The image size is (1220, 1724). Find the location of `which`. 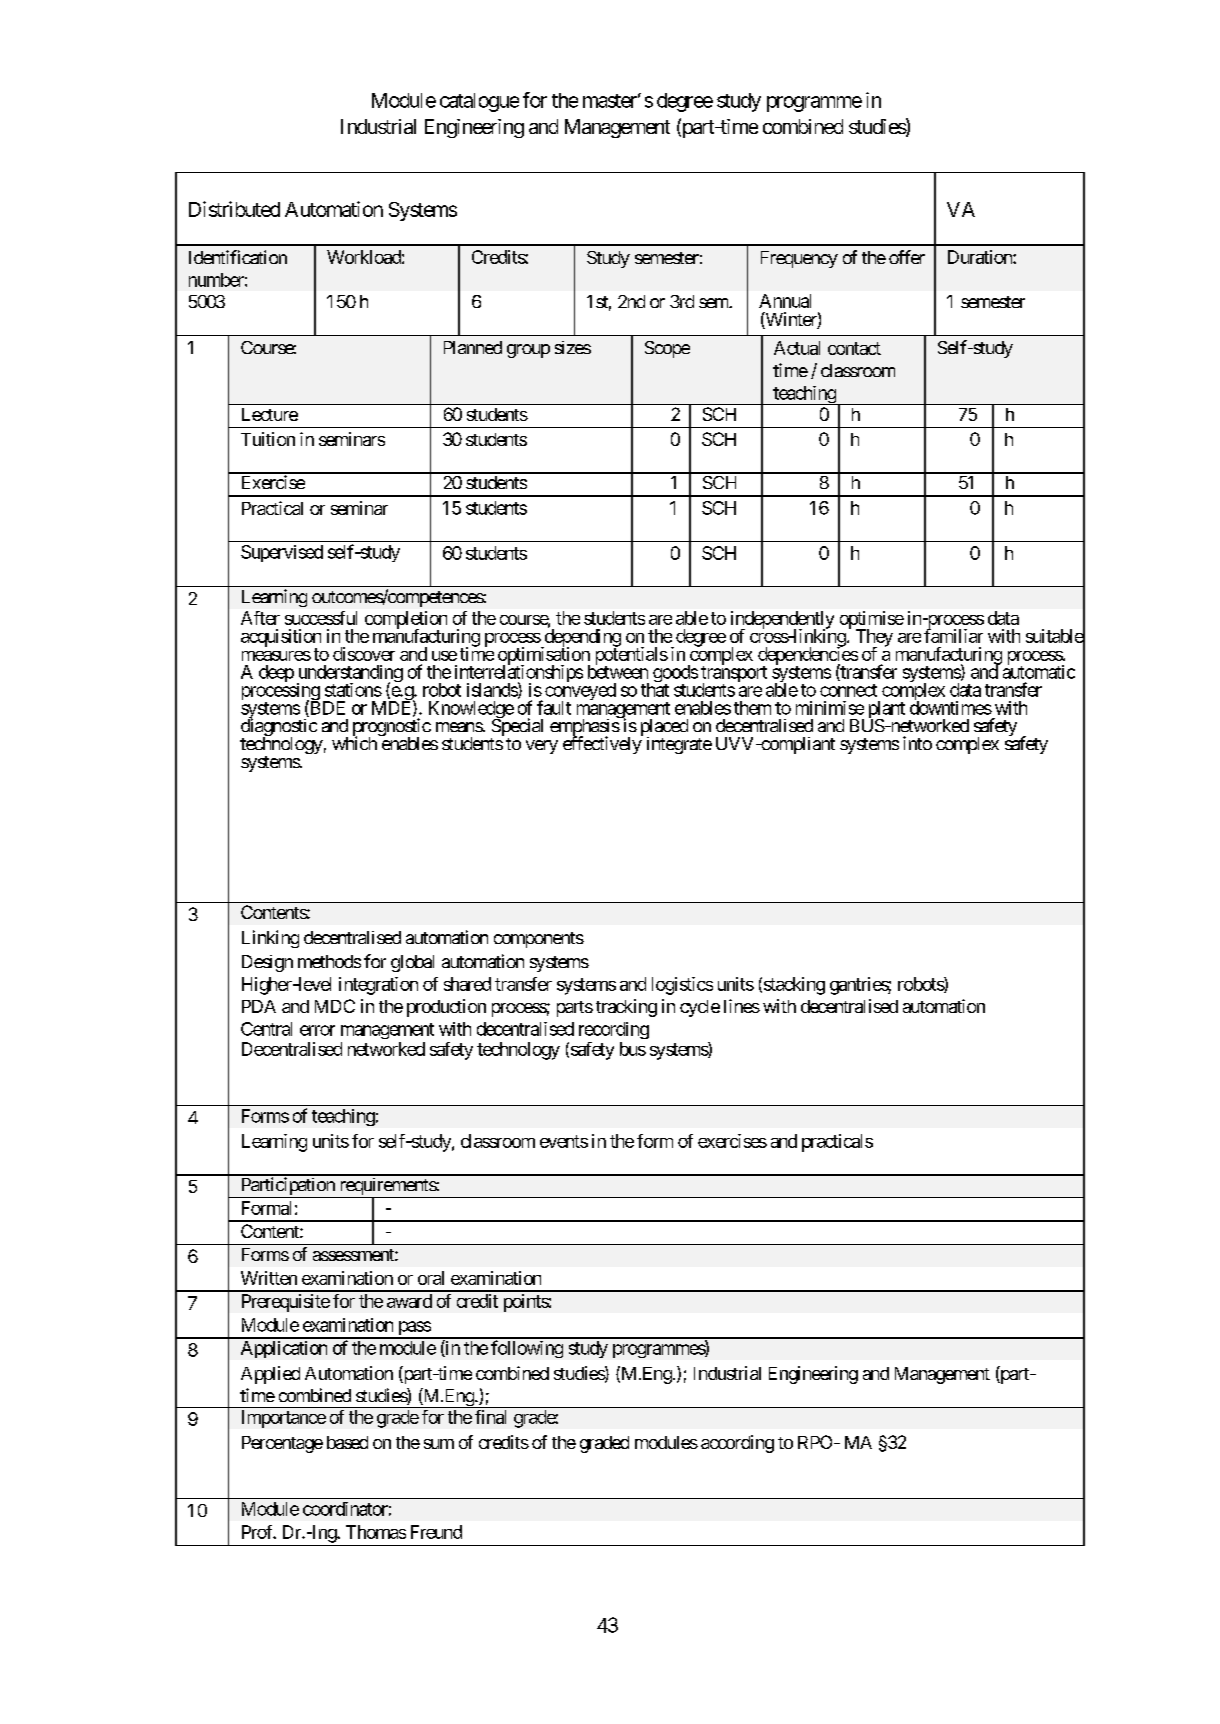

which is located at coordinates (354, 742).
